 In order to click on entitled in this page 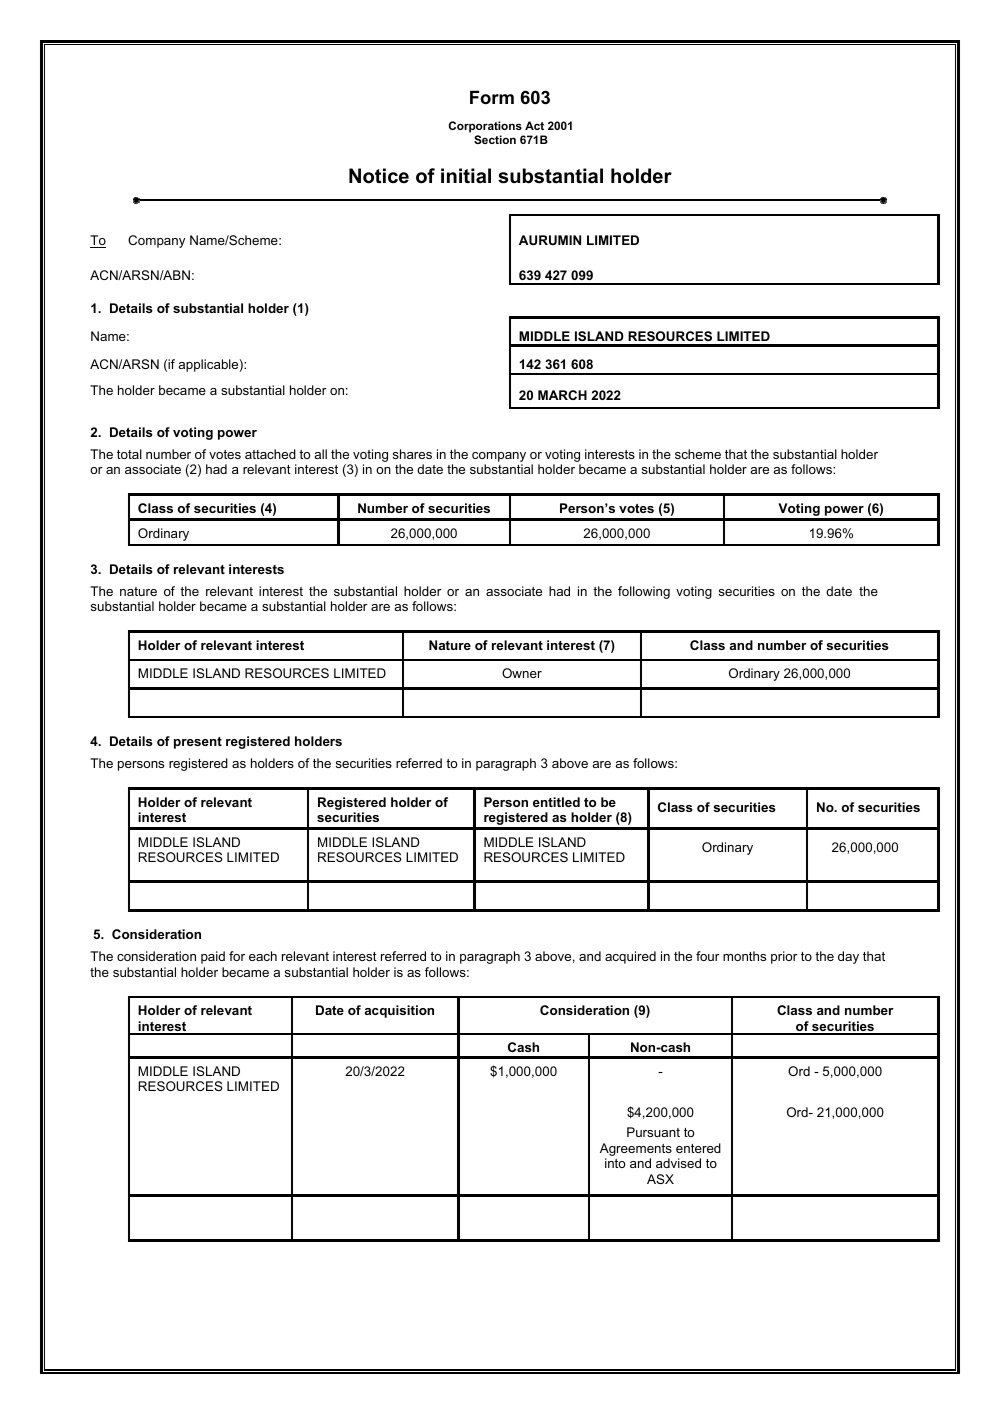, I will do `click(556, 802)`.
